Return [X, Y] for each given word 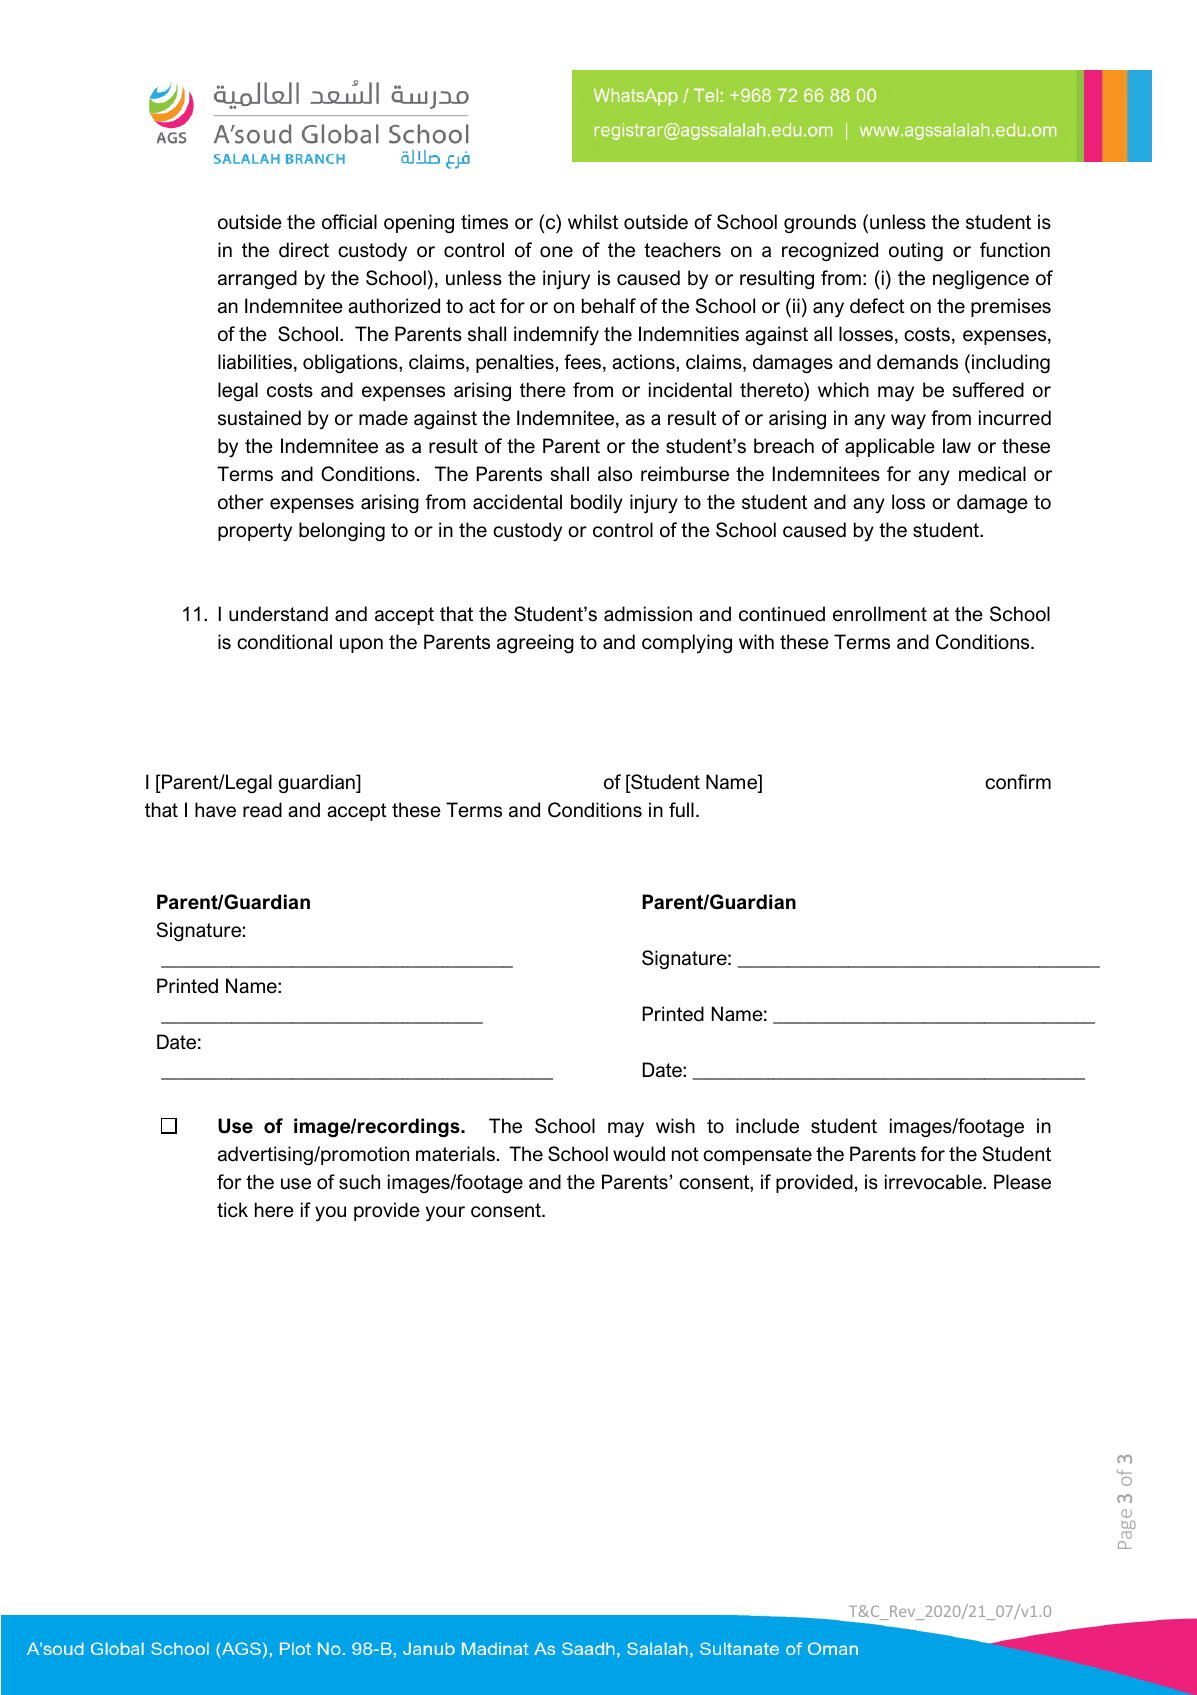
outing [916, 251]
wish [675, 1126]
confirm [1018, 782]
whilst [593, 222]
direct [304, 250]
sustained [259, 418]
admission [648, 614]
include [767, 1126]
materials [455, 1154]
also [615, 474]
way [908, 422]
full [681, 810]
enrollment [880, 614]
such [359, 1182]
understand [278, 614]
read [262, 810]
